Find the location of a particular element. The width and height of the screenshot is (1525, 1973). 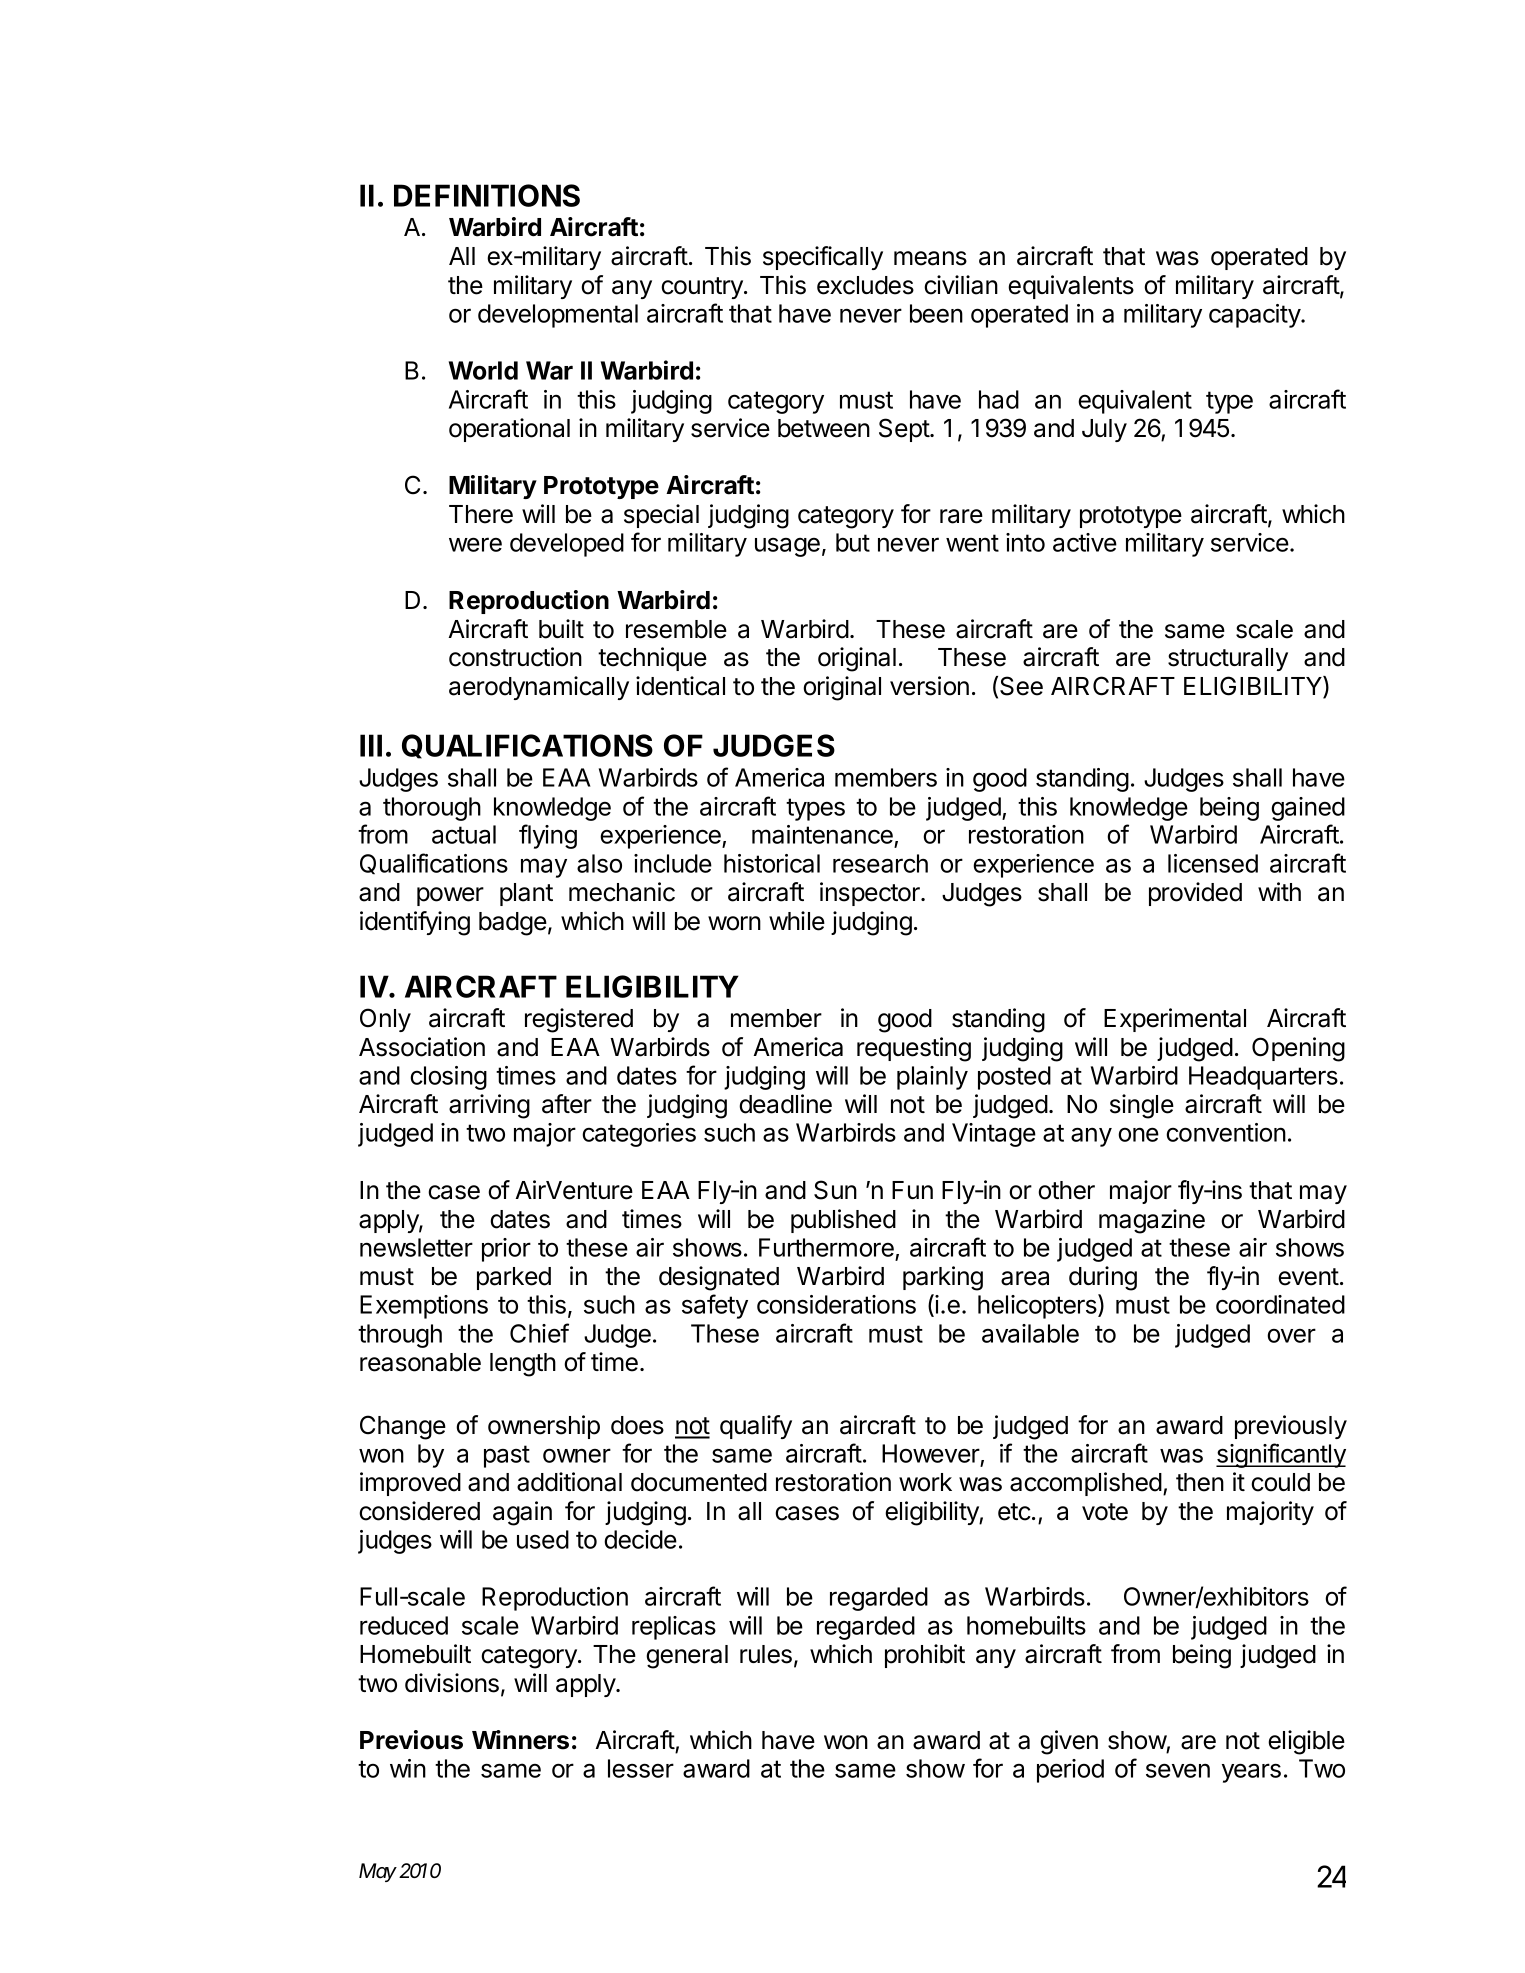

Experimental is located at coordinates (1175, 1020).
